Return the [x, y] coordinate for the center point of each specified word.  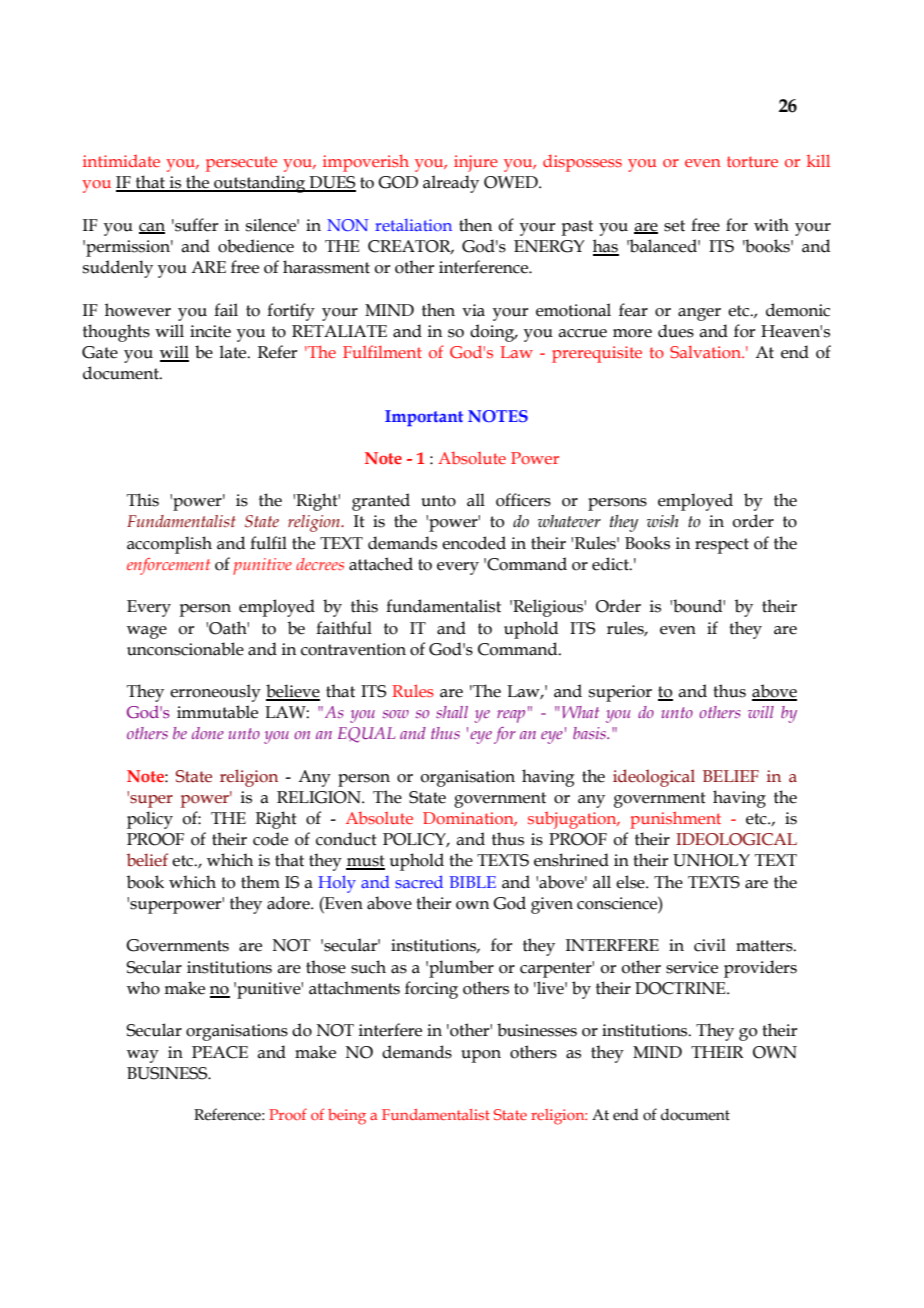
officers [523, 500]
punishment [675, 820]
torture [752, 161]
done [208, 733]
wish [662, 521]
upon [481, 1056]
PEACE [220, 1052]
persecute [241, 164]
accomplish [169, 545]
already [451, 184]
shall [452, 712]
